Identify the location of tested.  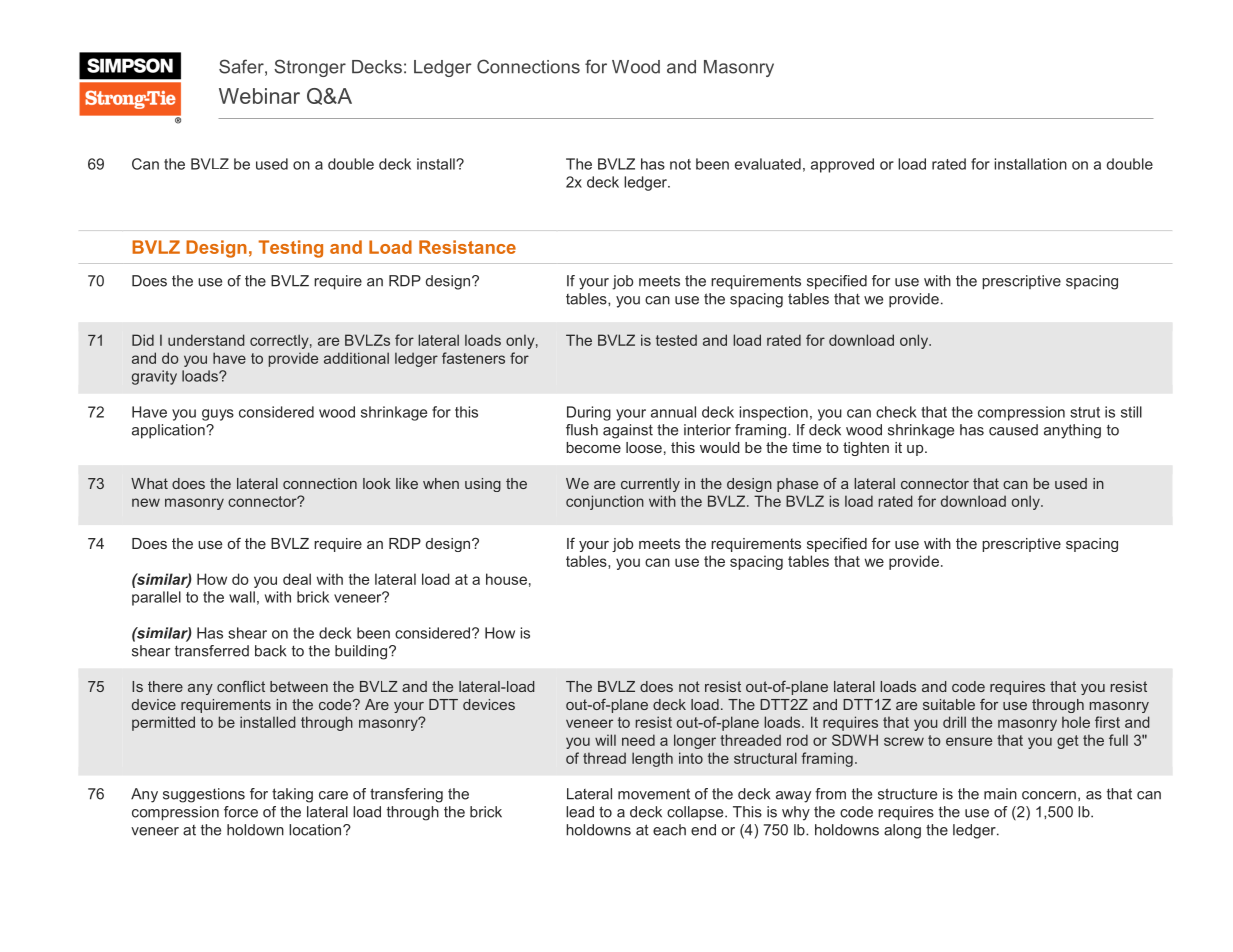
(676, 340).
